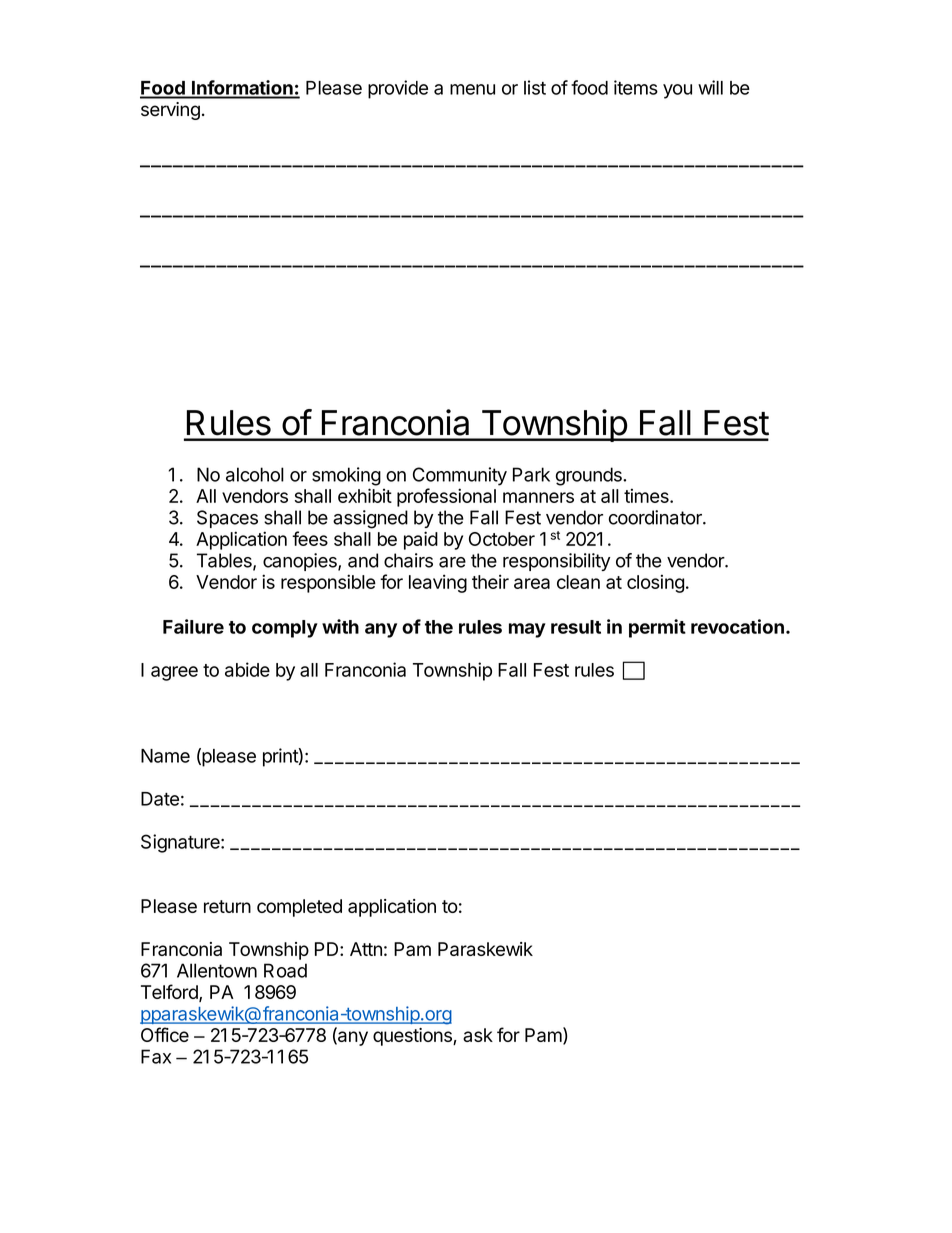 The width and height of the page is (952, 1233). Describe the element at coordinates (677, 91) in the page. I see `you` at that location.
